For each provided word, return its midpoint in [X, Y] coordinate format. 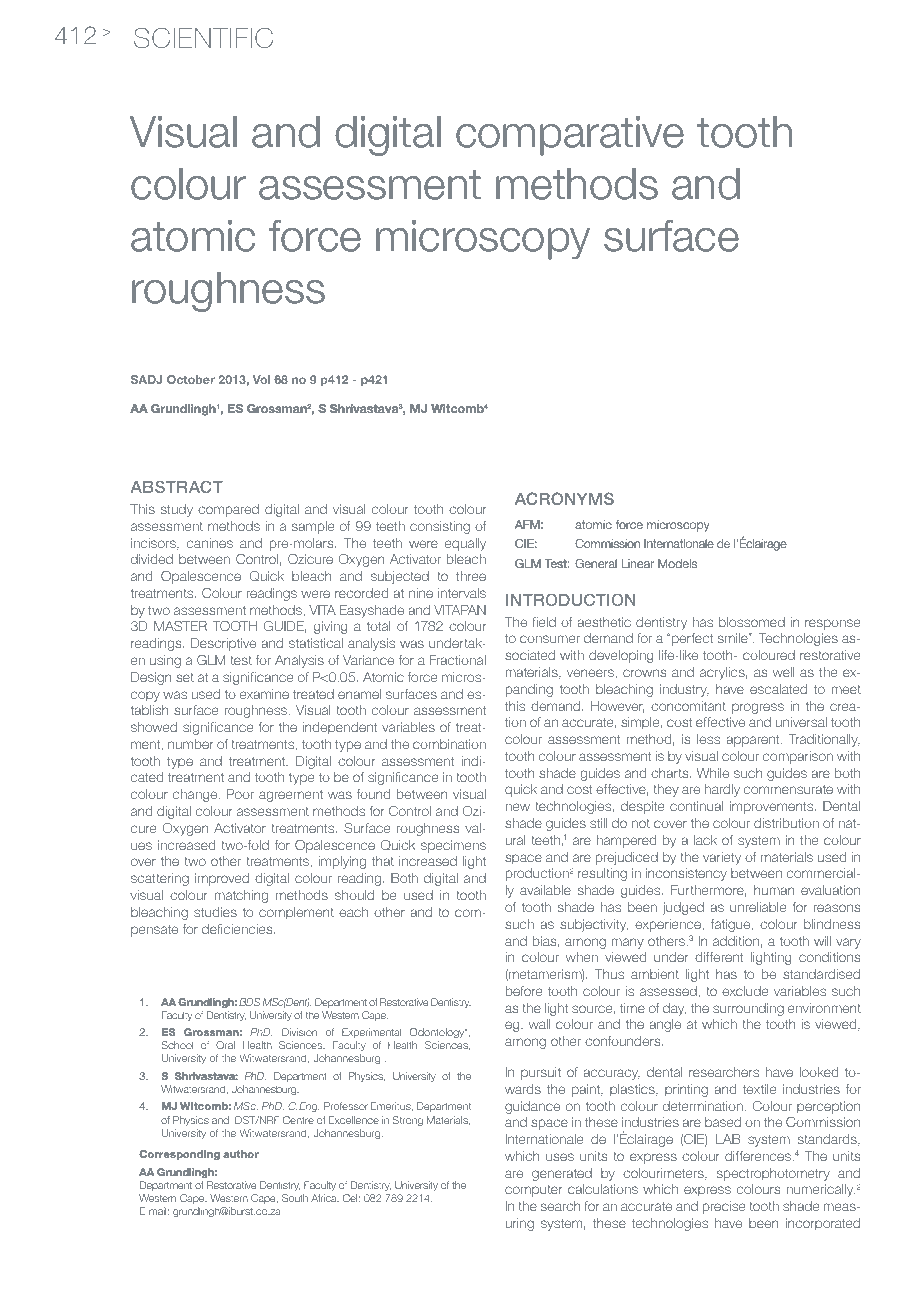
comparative [570, 136]
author [241, 1154]
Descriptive [223, 644]
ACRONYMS [564, 499]
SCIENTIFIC [203, 38]
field [544, 622]
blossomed [752, 622]
